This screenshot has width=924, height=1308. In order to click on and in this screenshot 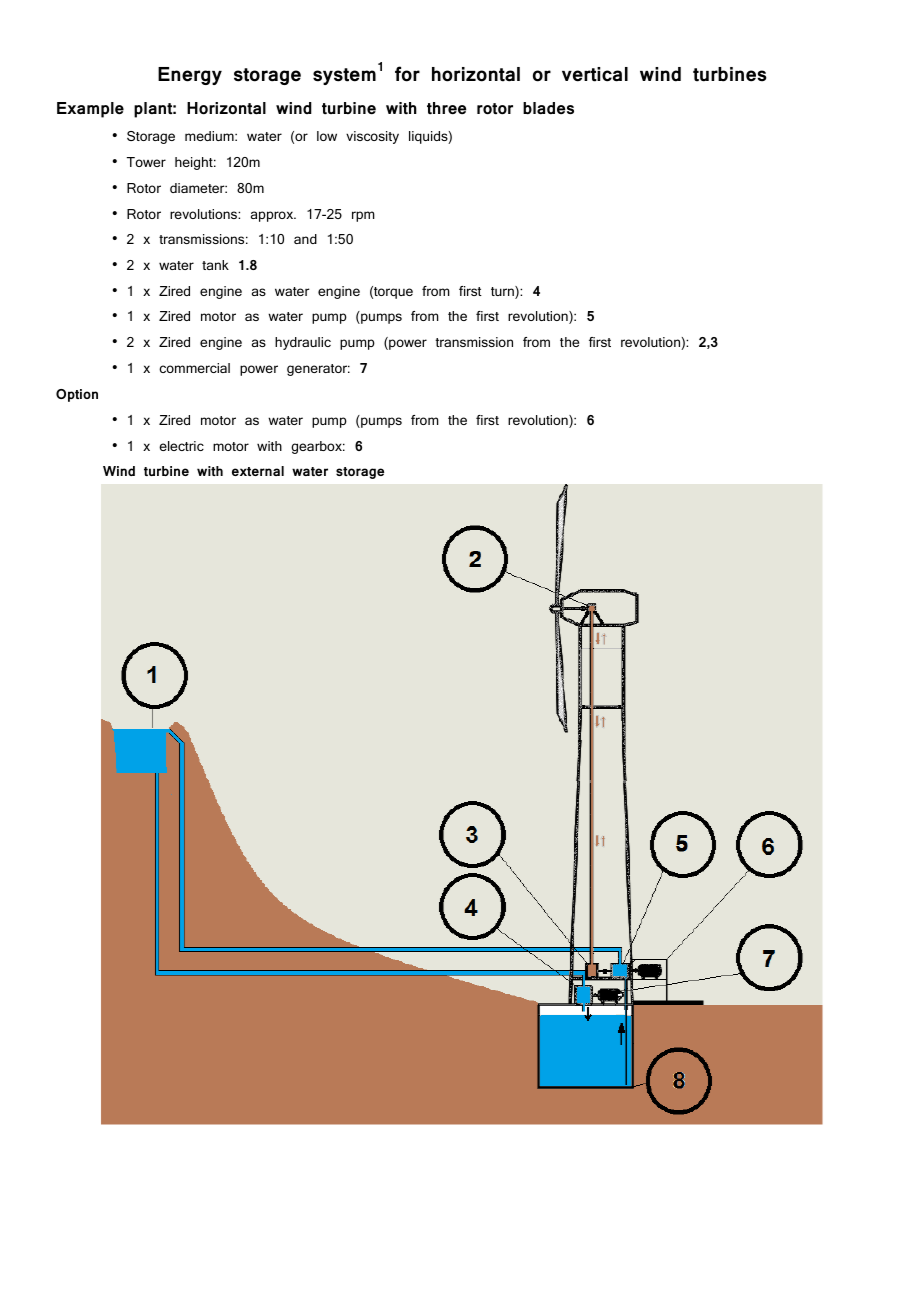, I will do `click(305, 239)`.
